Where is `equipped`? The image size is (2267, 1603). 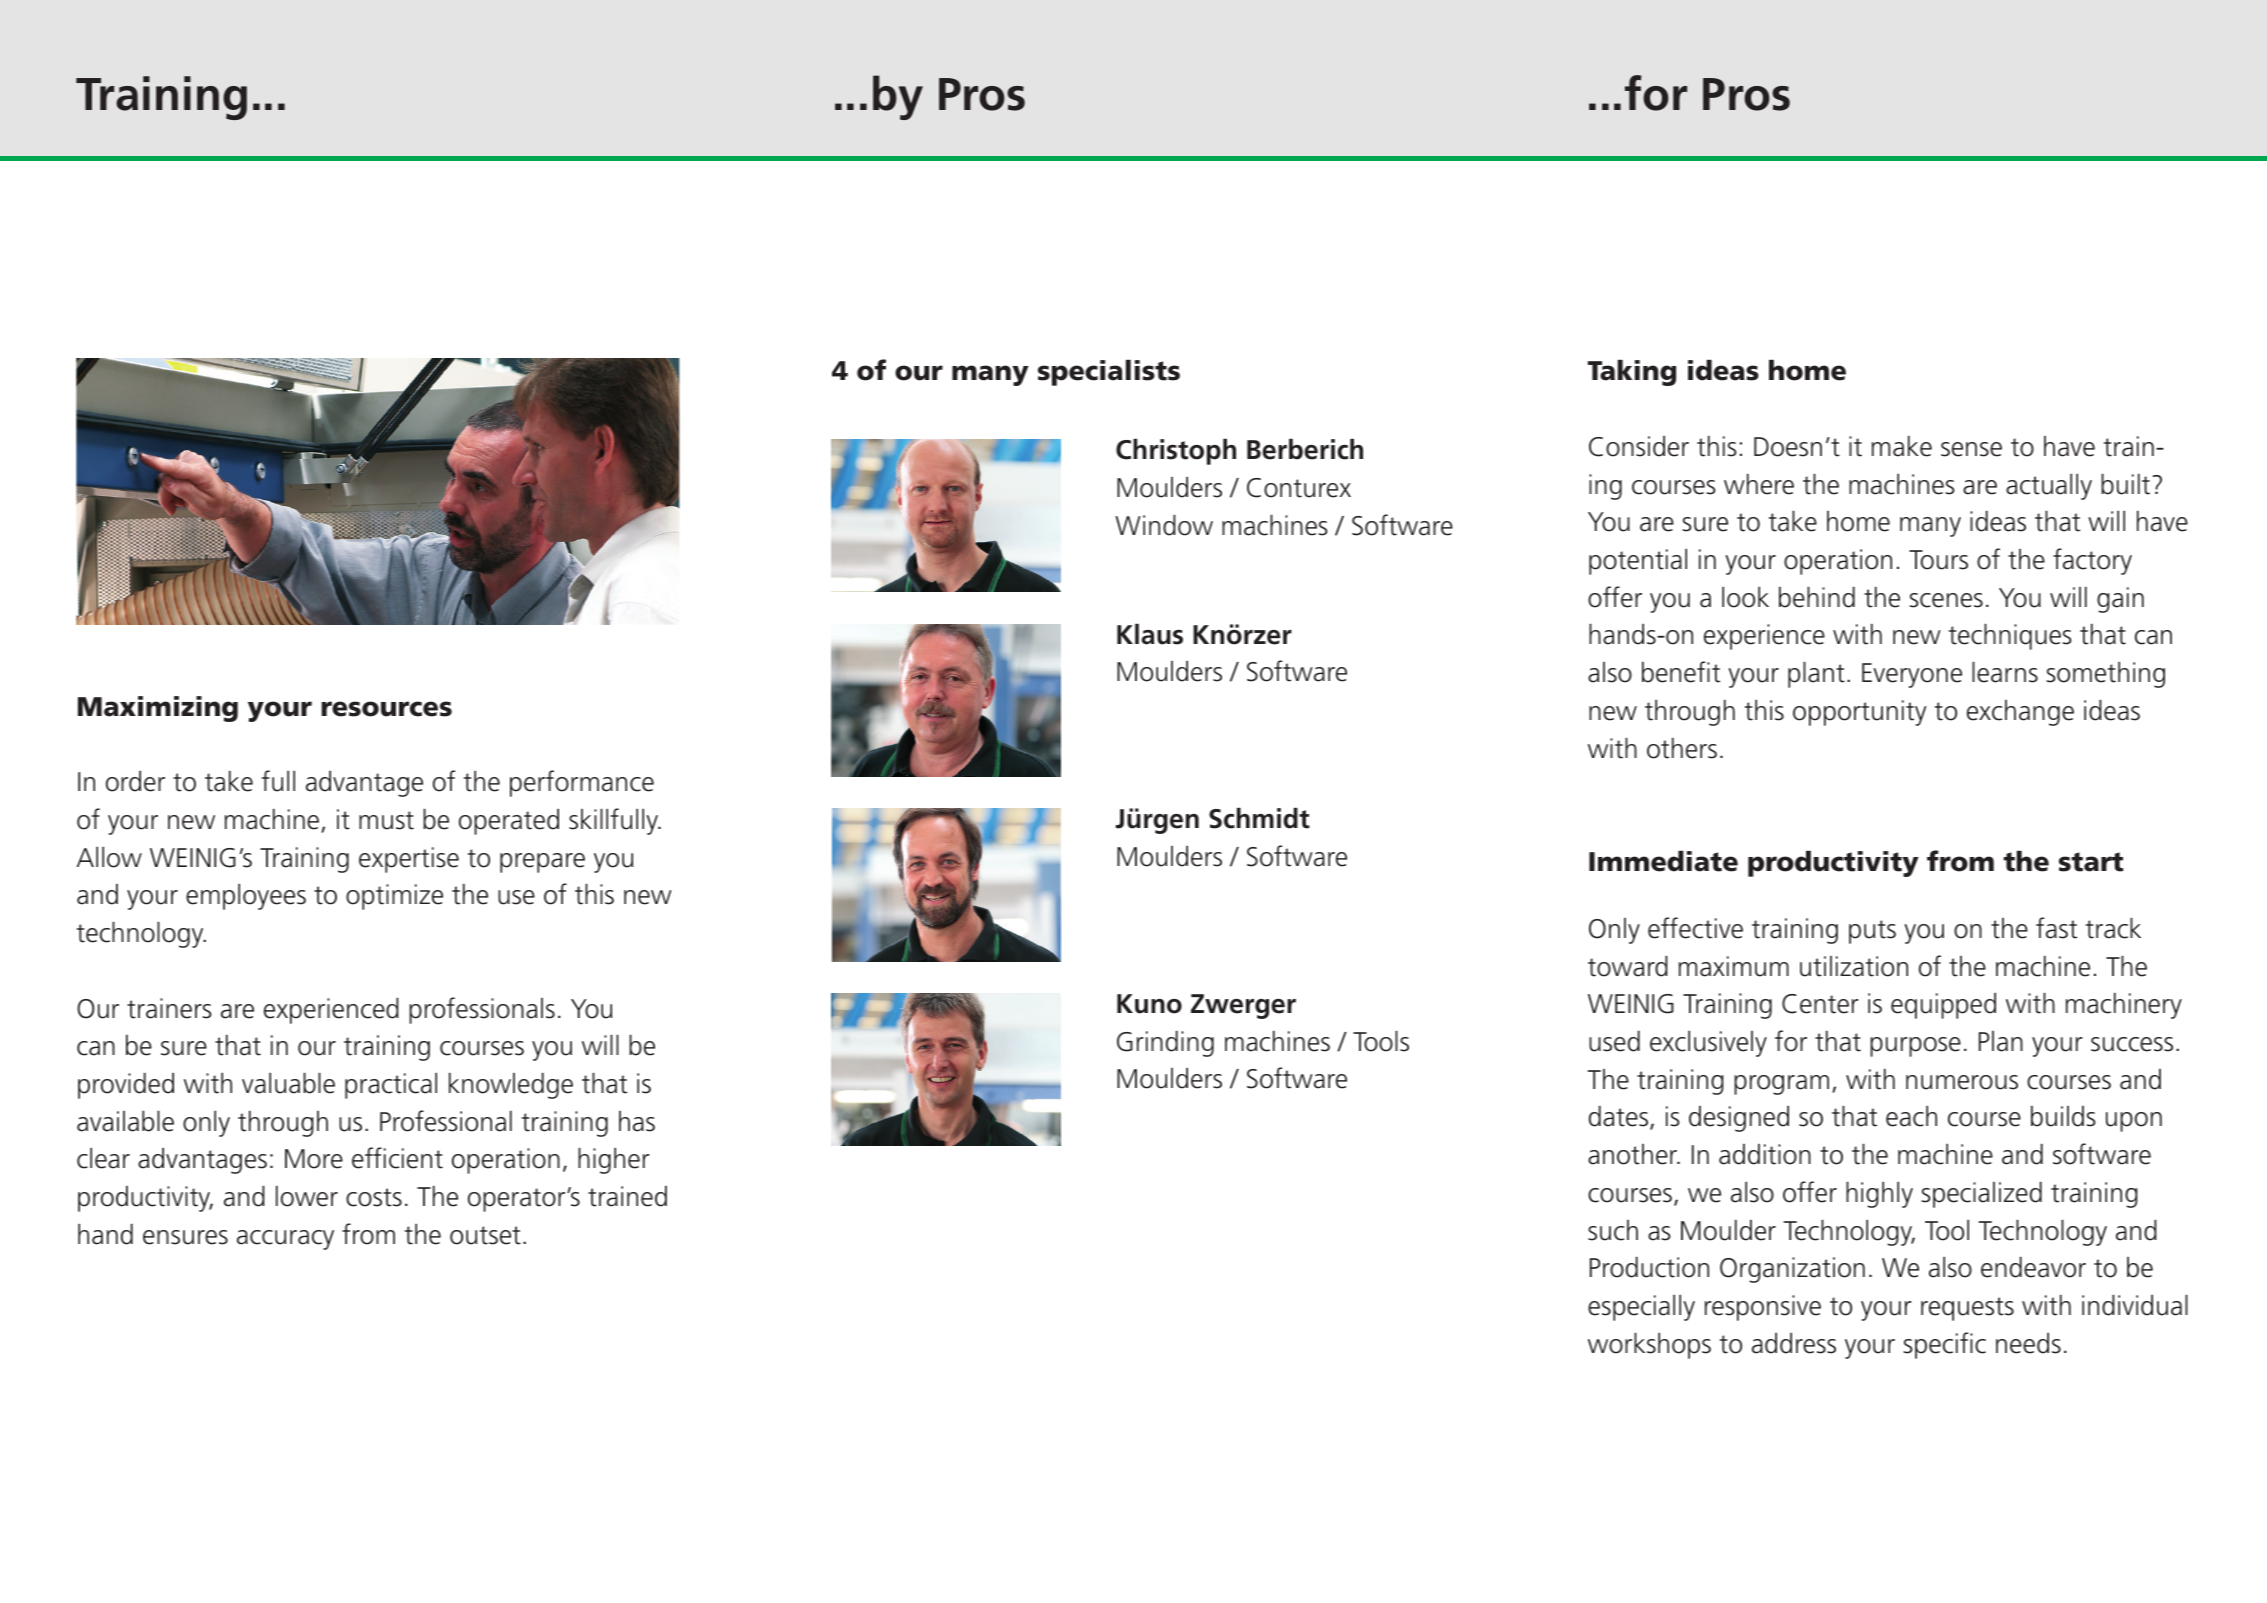 equipped is located at coordinates (1943, 1006).
